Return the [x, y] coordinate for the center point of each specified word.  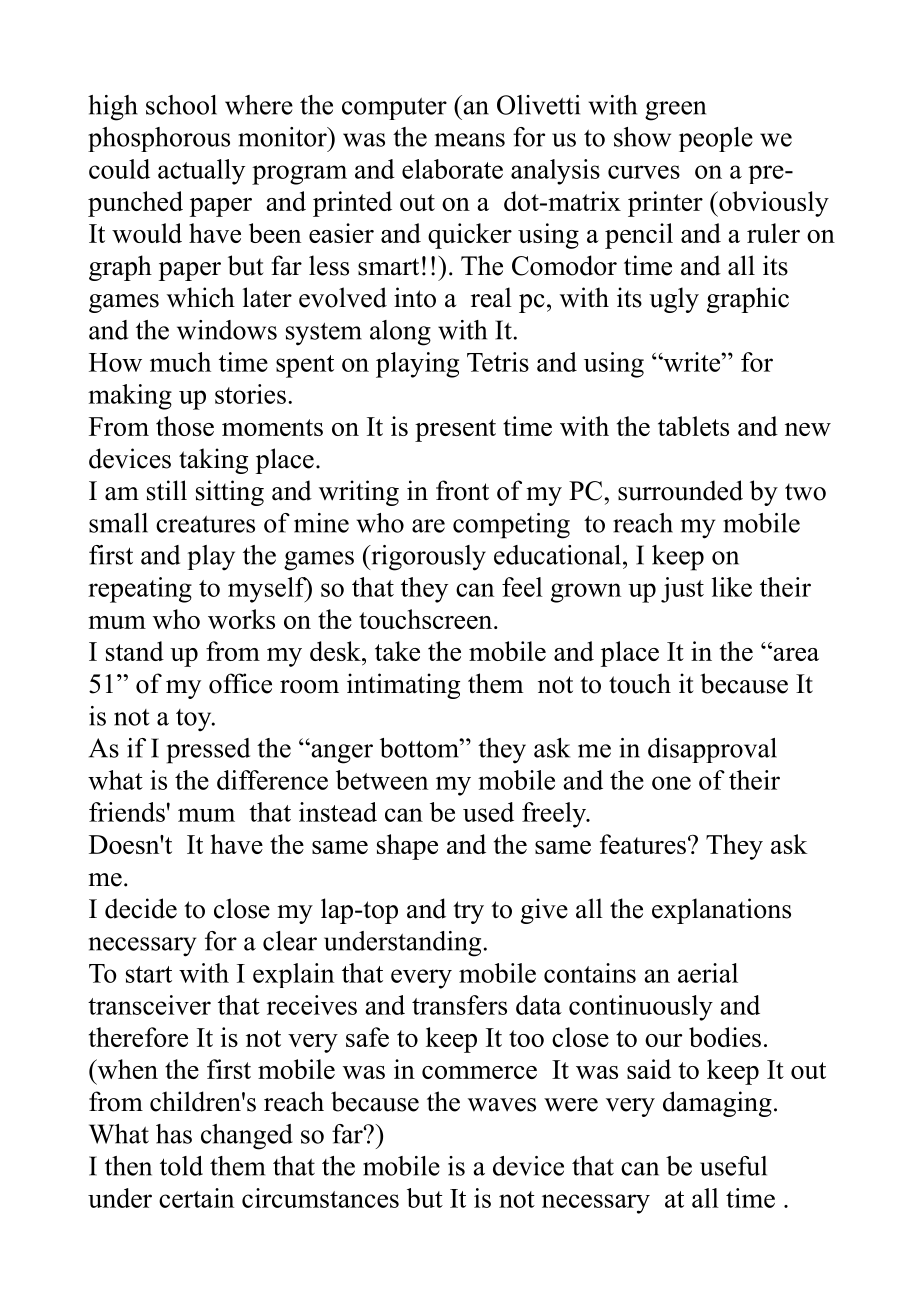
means [470, 140]
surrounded [680, 490]
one [671, 783]
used [488, 812]
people [716, 139]
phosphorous [159, 139]
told [181, 1166]
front [462, 490]
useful [733, 1166]
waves [502, 1105]
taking [213, 461]
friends [127, 812]
